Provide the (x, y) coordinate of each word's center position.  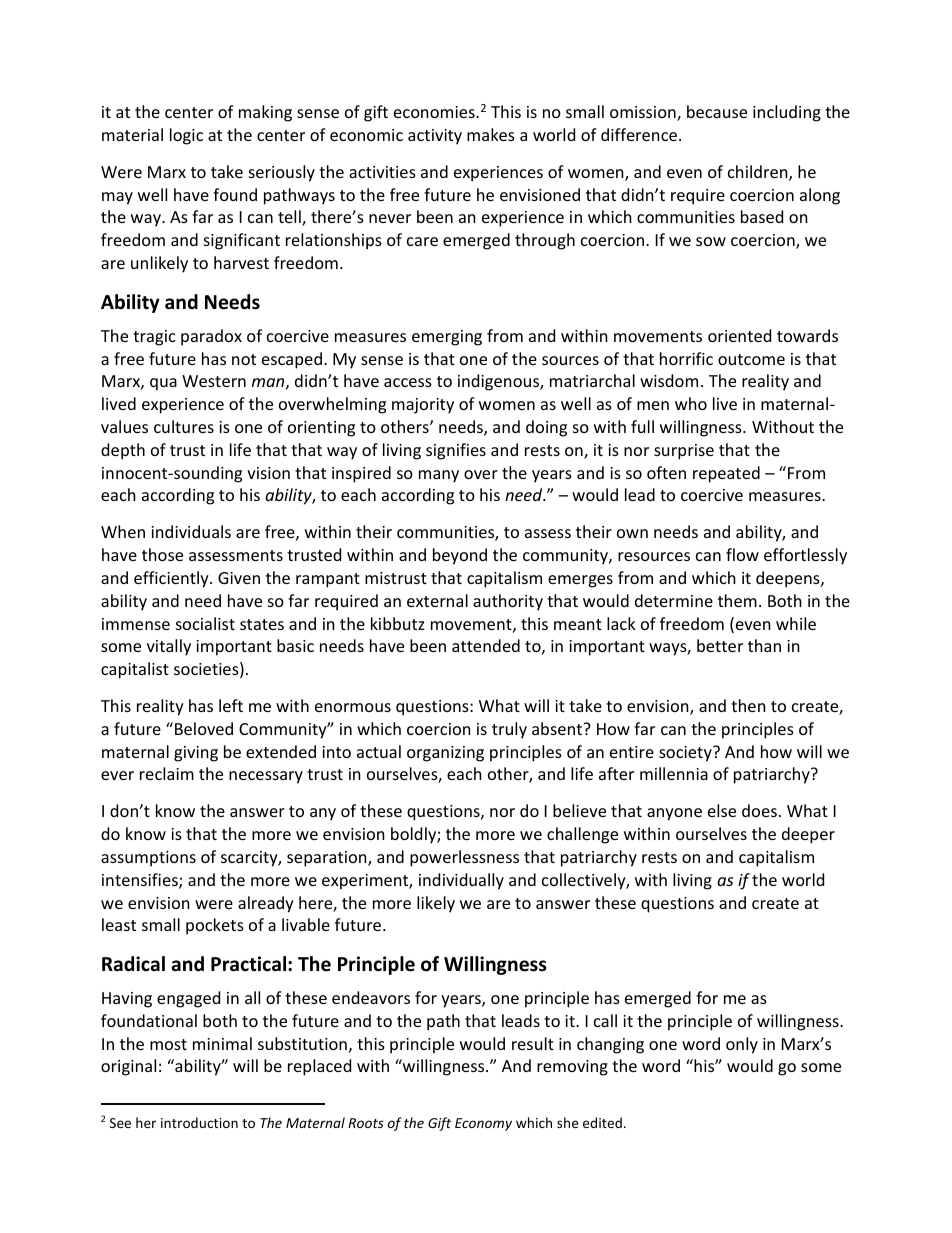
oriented (739, 335)
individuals (191, 531)
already (266, 904)
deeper (808, 835)
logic (186, 136)
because (717, 111)
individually (461, 881)
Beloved (204, 728)
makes (491, 134)
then (748, 705)
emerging (447, 338)
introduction (199, 1122)
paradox (211, 337)
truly (509, 730)
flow (742, 554)
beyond (460, 556)
